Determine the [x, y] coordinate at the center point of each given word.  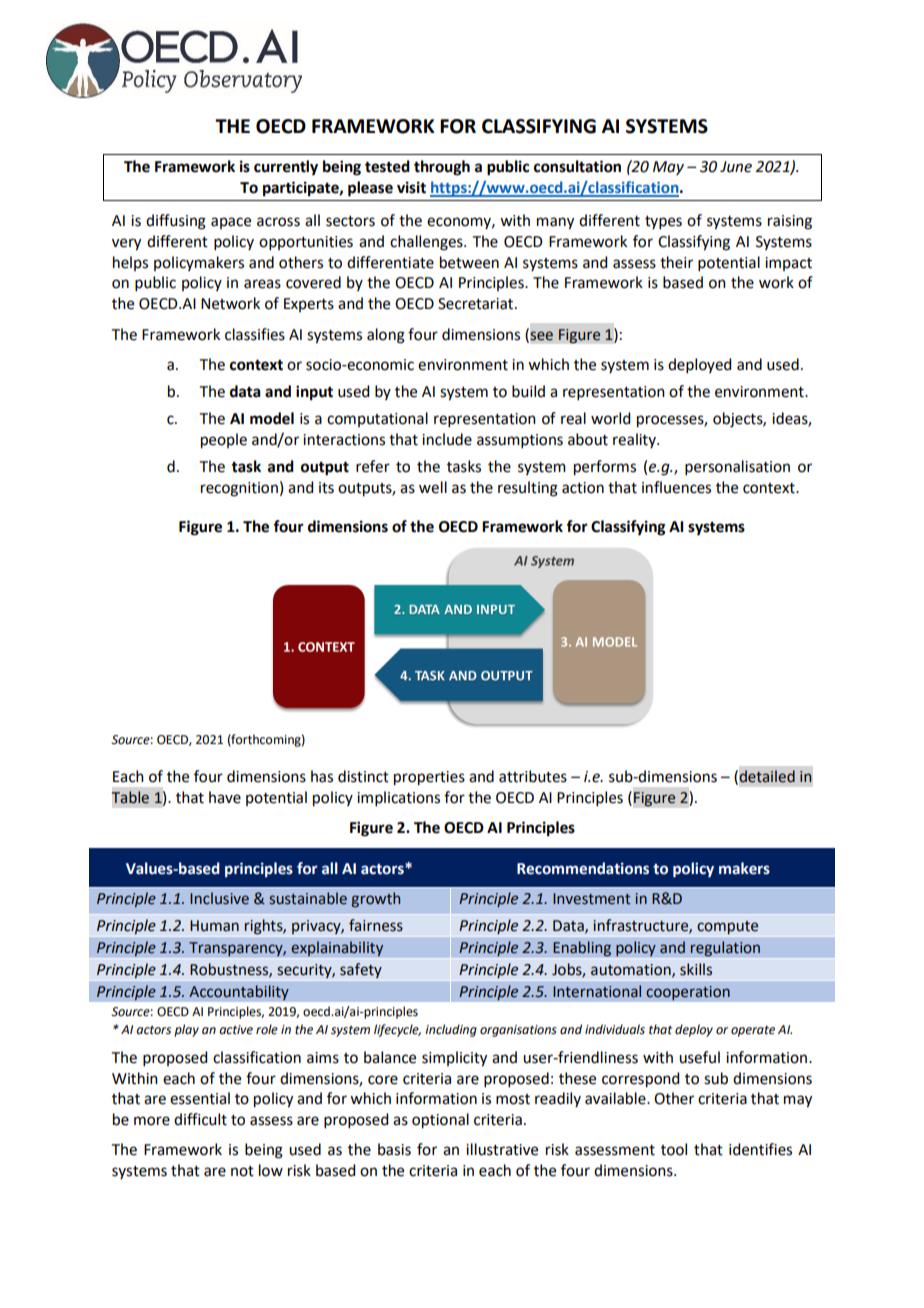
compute [727, 927]
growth [375, 899]
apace [231, 223]
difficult [200, 1119]
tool [674, 1149]
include [447, 439]
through [442, 168]
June [736, 167]
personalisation [737, 467]
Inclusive [219, 898]
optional [440, 1121]
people [224, 441]
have [225, 797]
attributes [533, 776]
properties [429, 778]
